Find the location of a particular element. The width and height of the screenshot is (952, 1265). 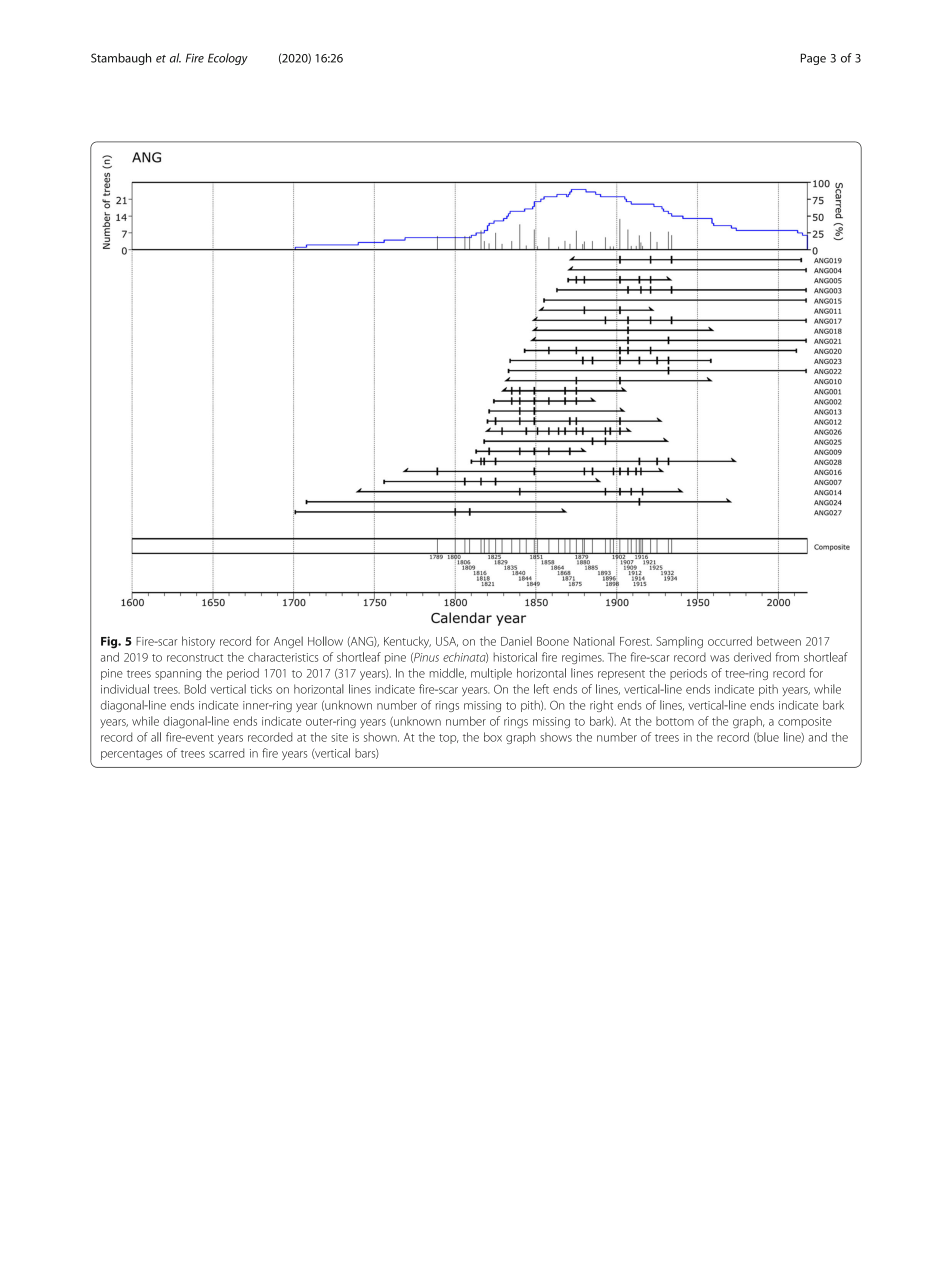

USA is located at coordinates (447, 642).
